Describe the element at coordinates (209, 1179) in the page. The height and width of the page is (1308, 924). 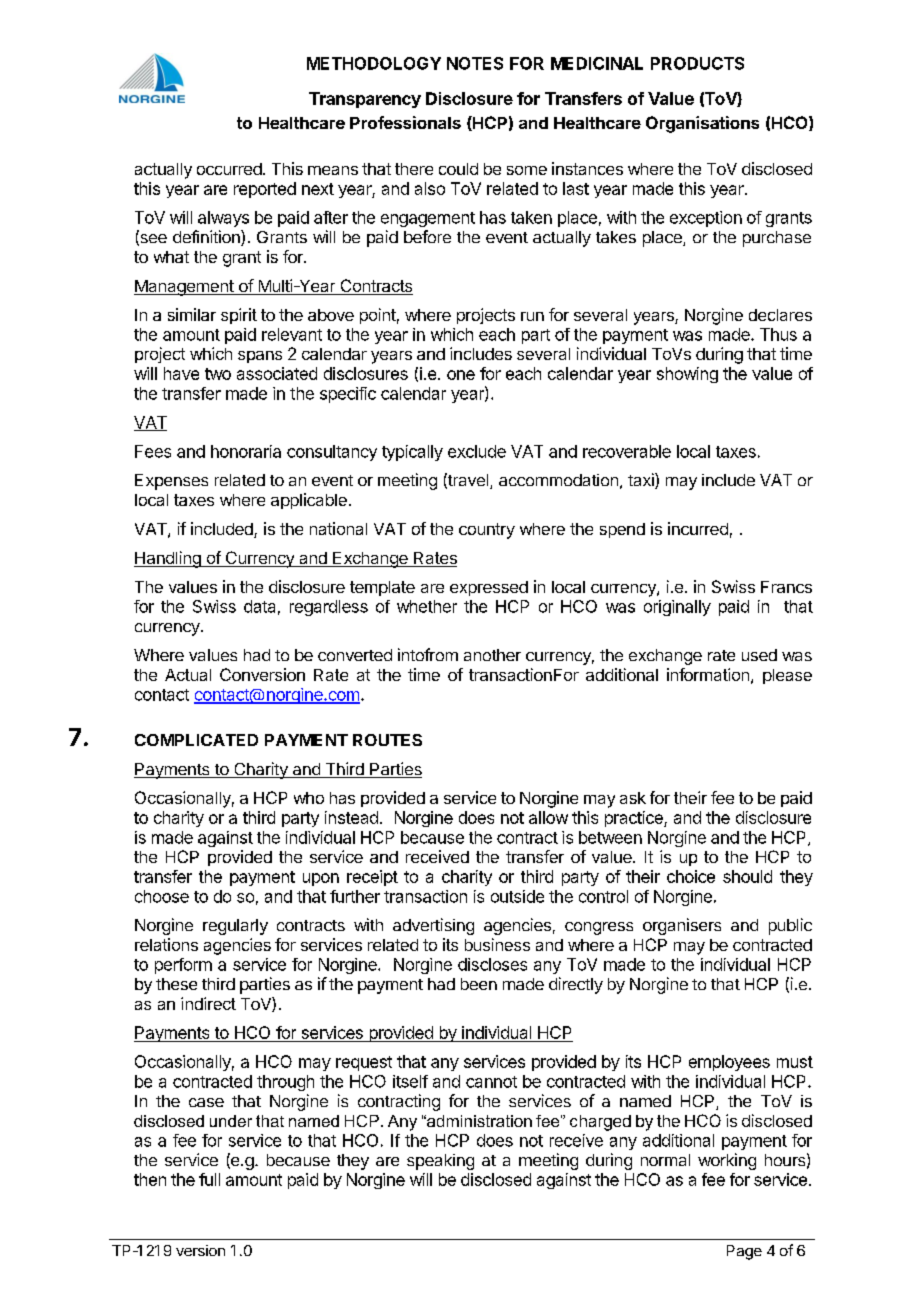
I see `full` at that location.
